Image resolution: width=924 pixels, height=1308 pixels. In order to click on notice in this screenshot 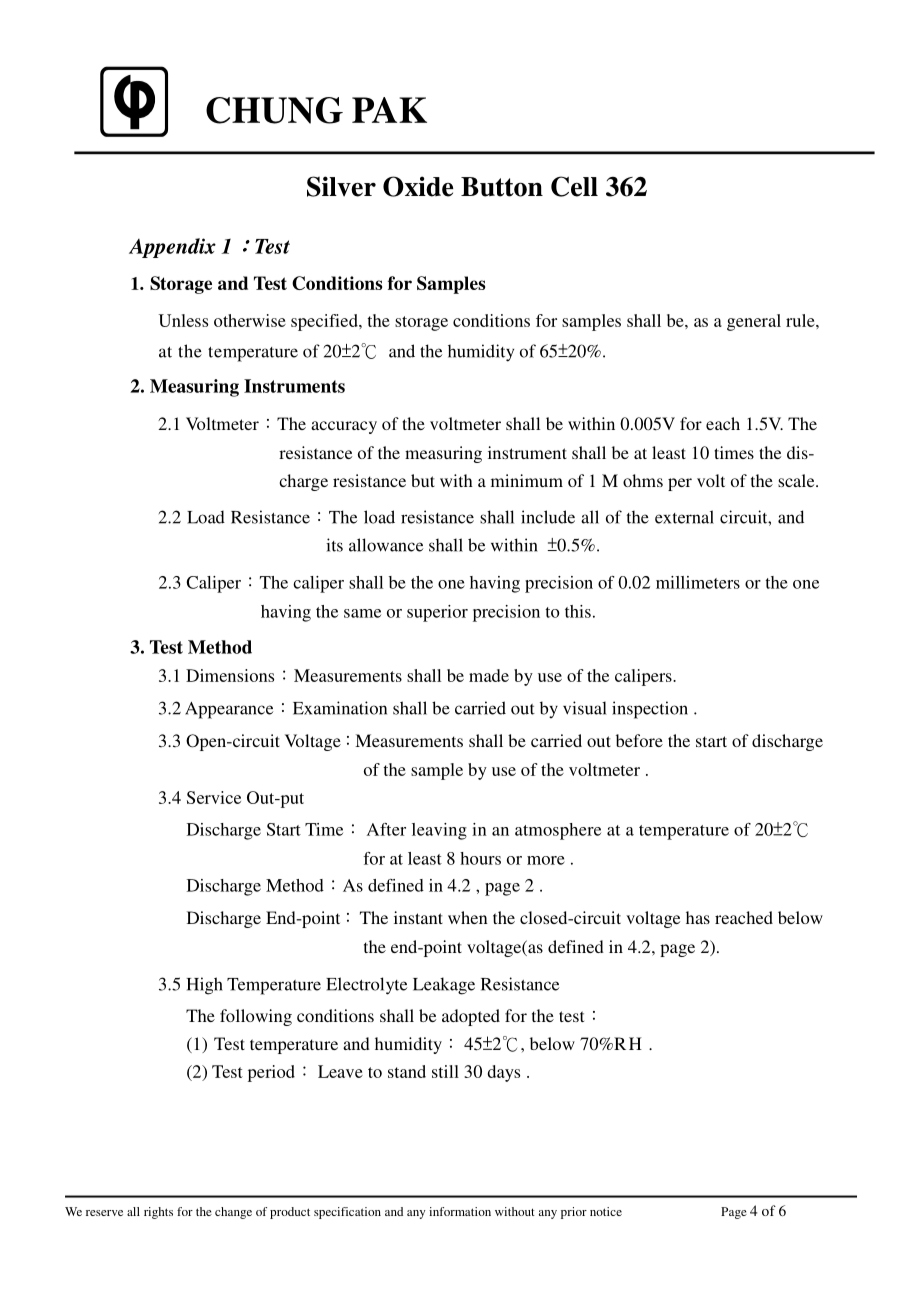, I will do `click(606, 1211)`.
